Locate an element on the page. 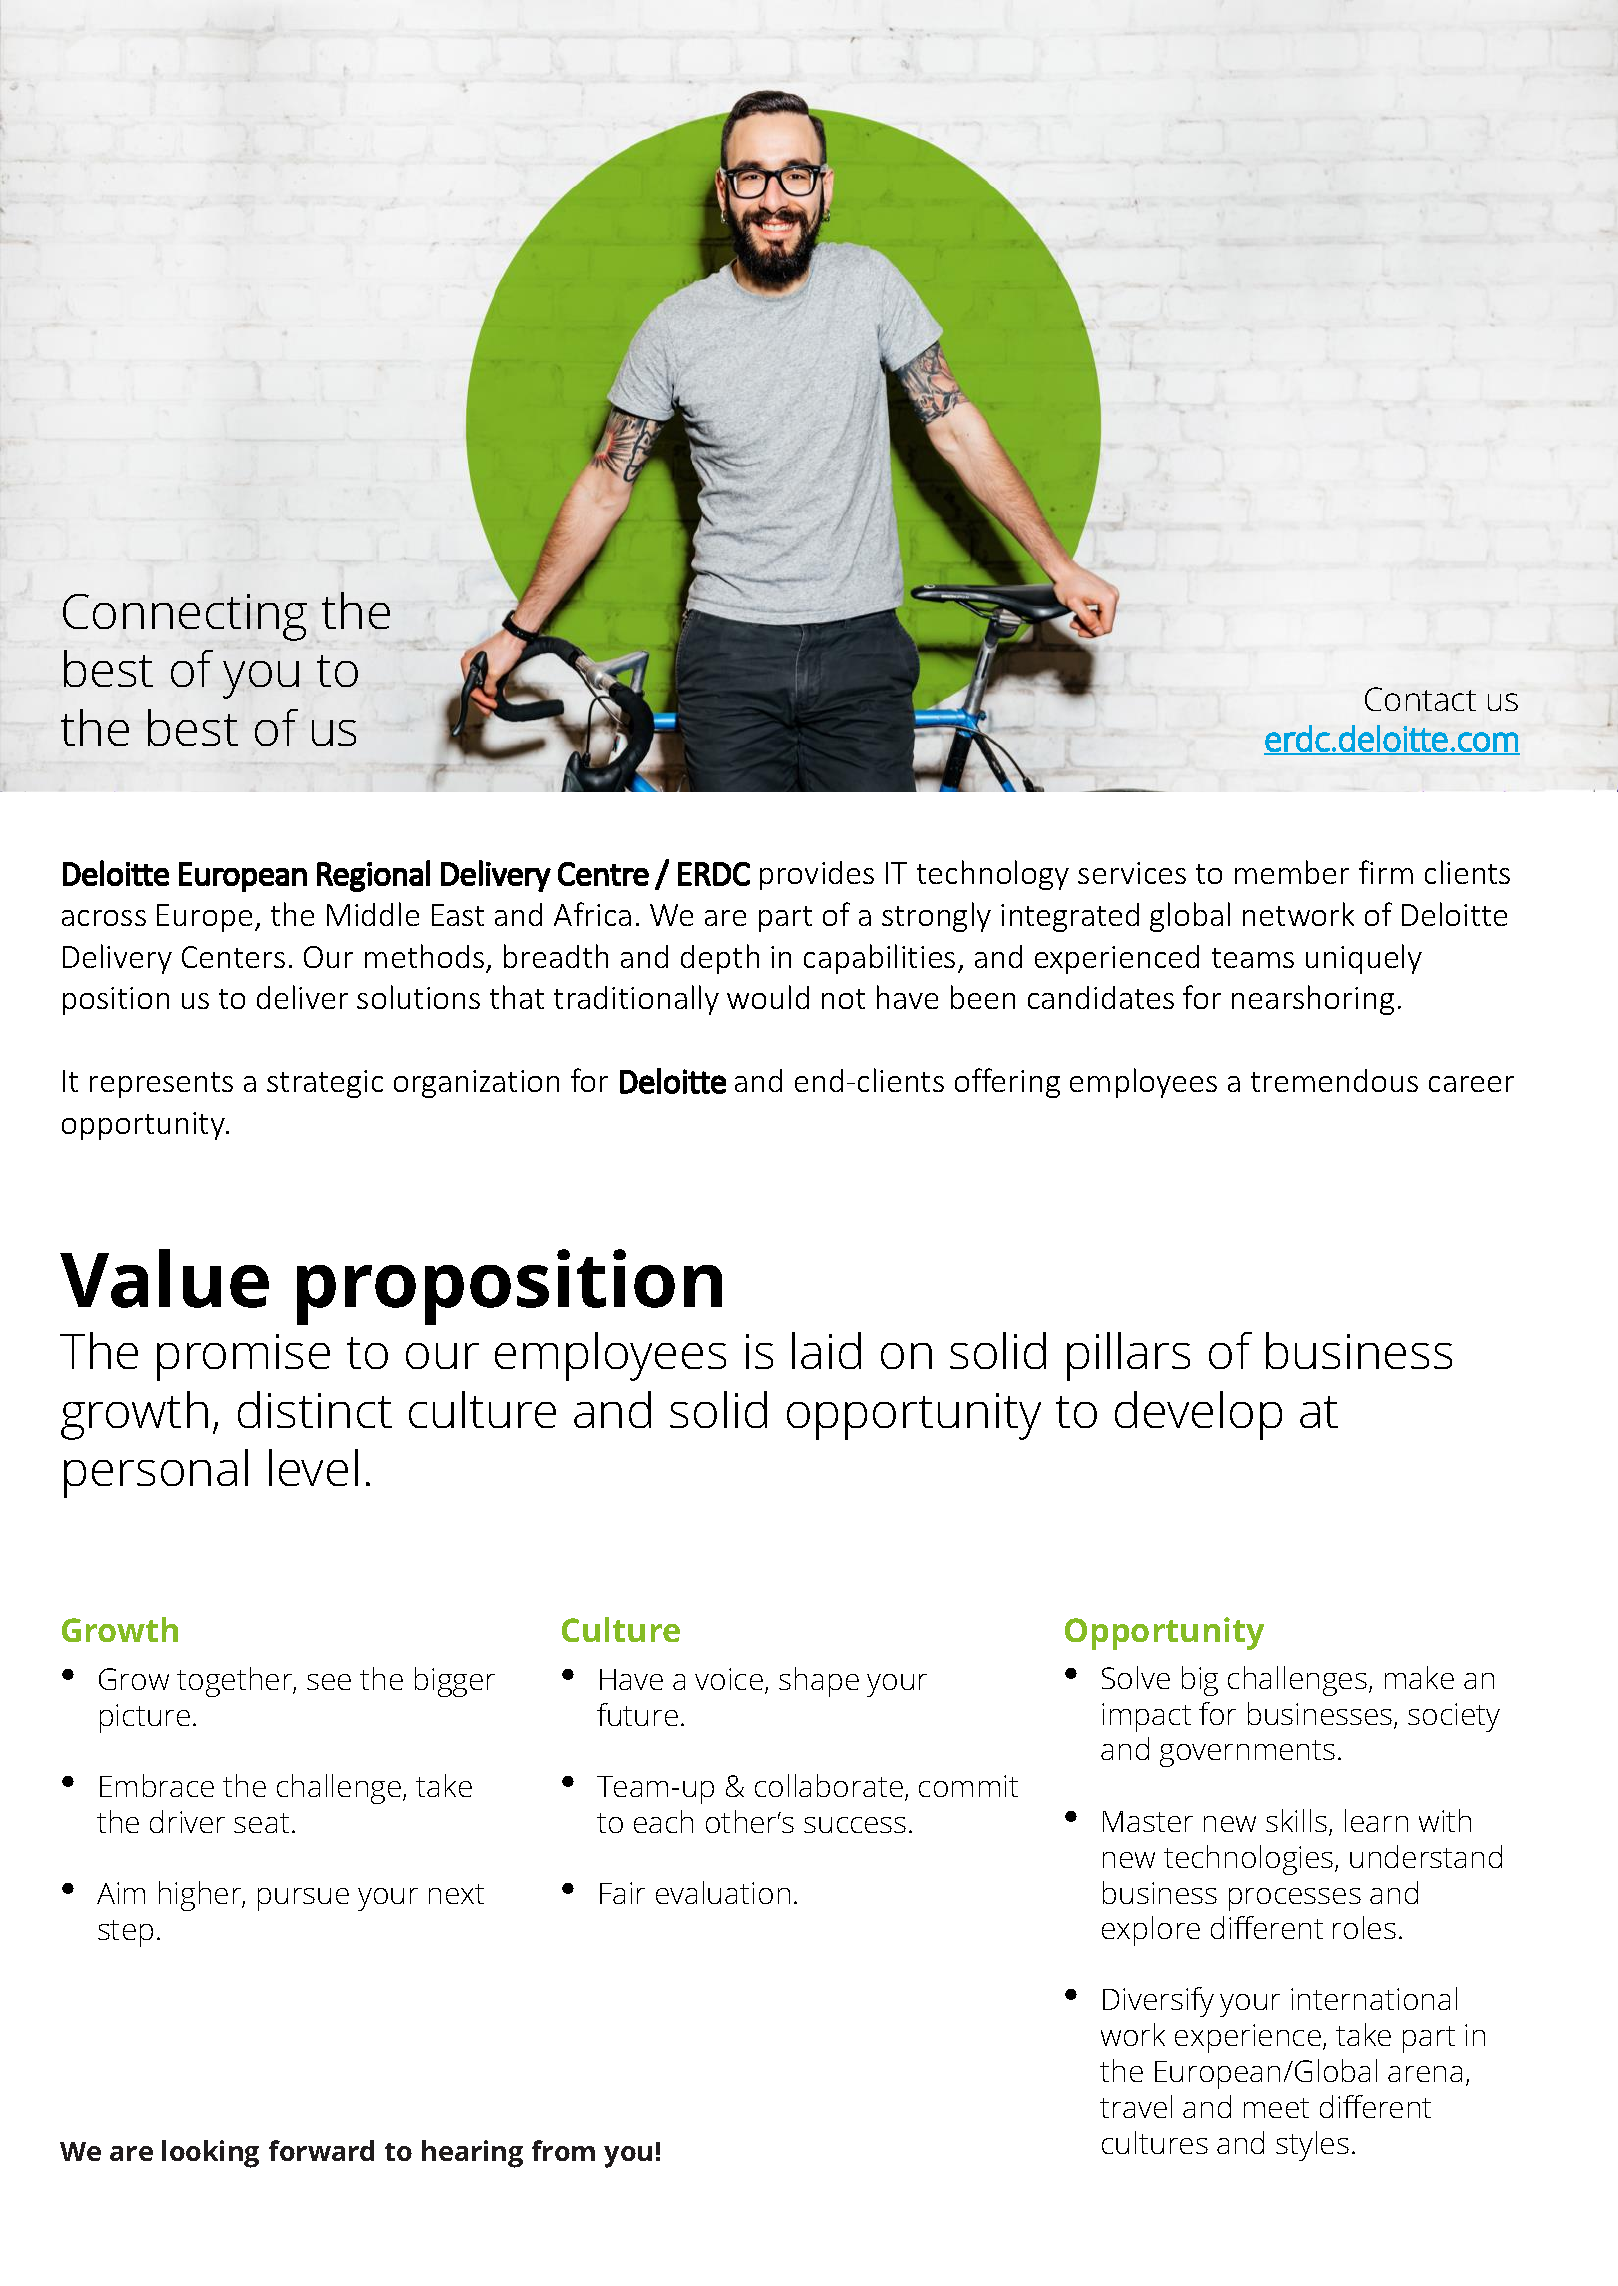 This image has width=1618, height=2286. Contact is located at coordinates (1420, 699).
